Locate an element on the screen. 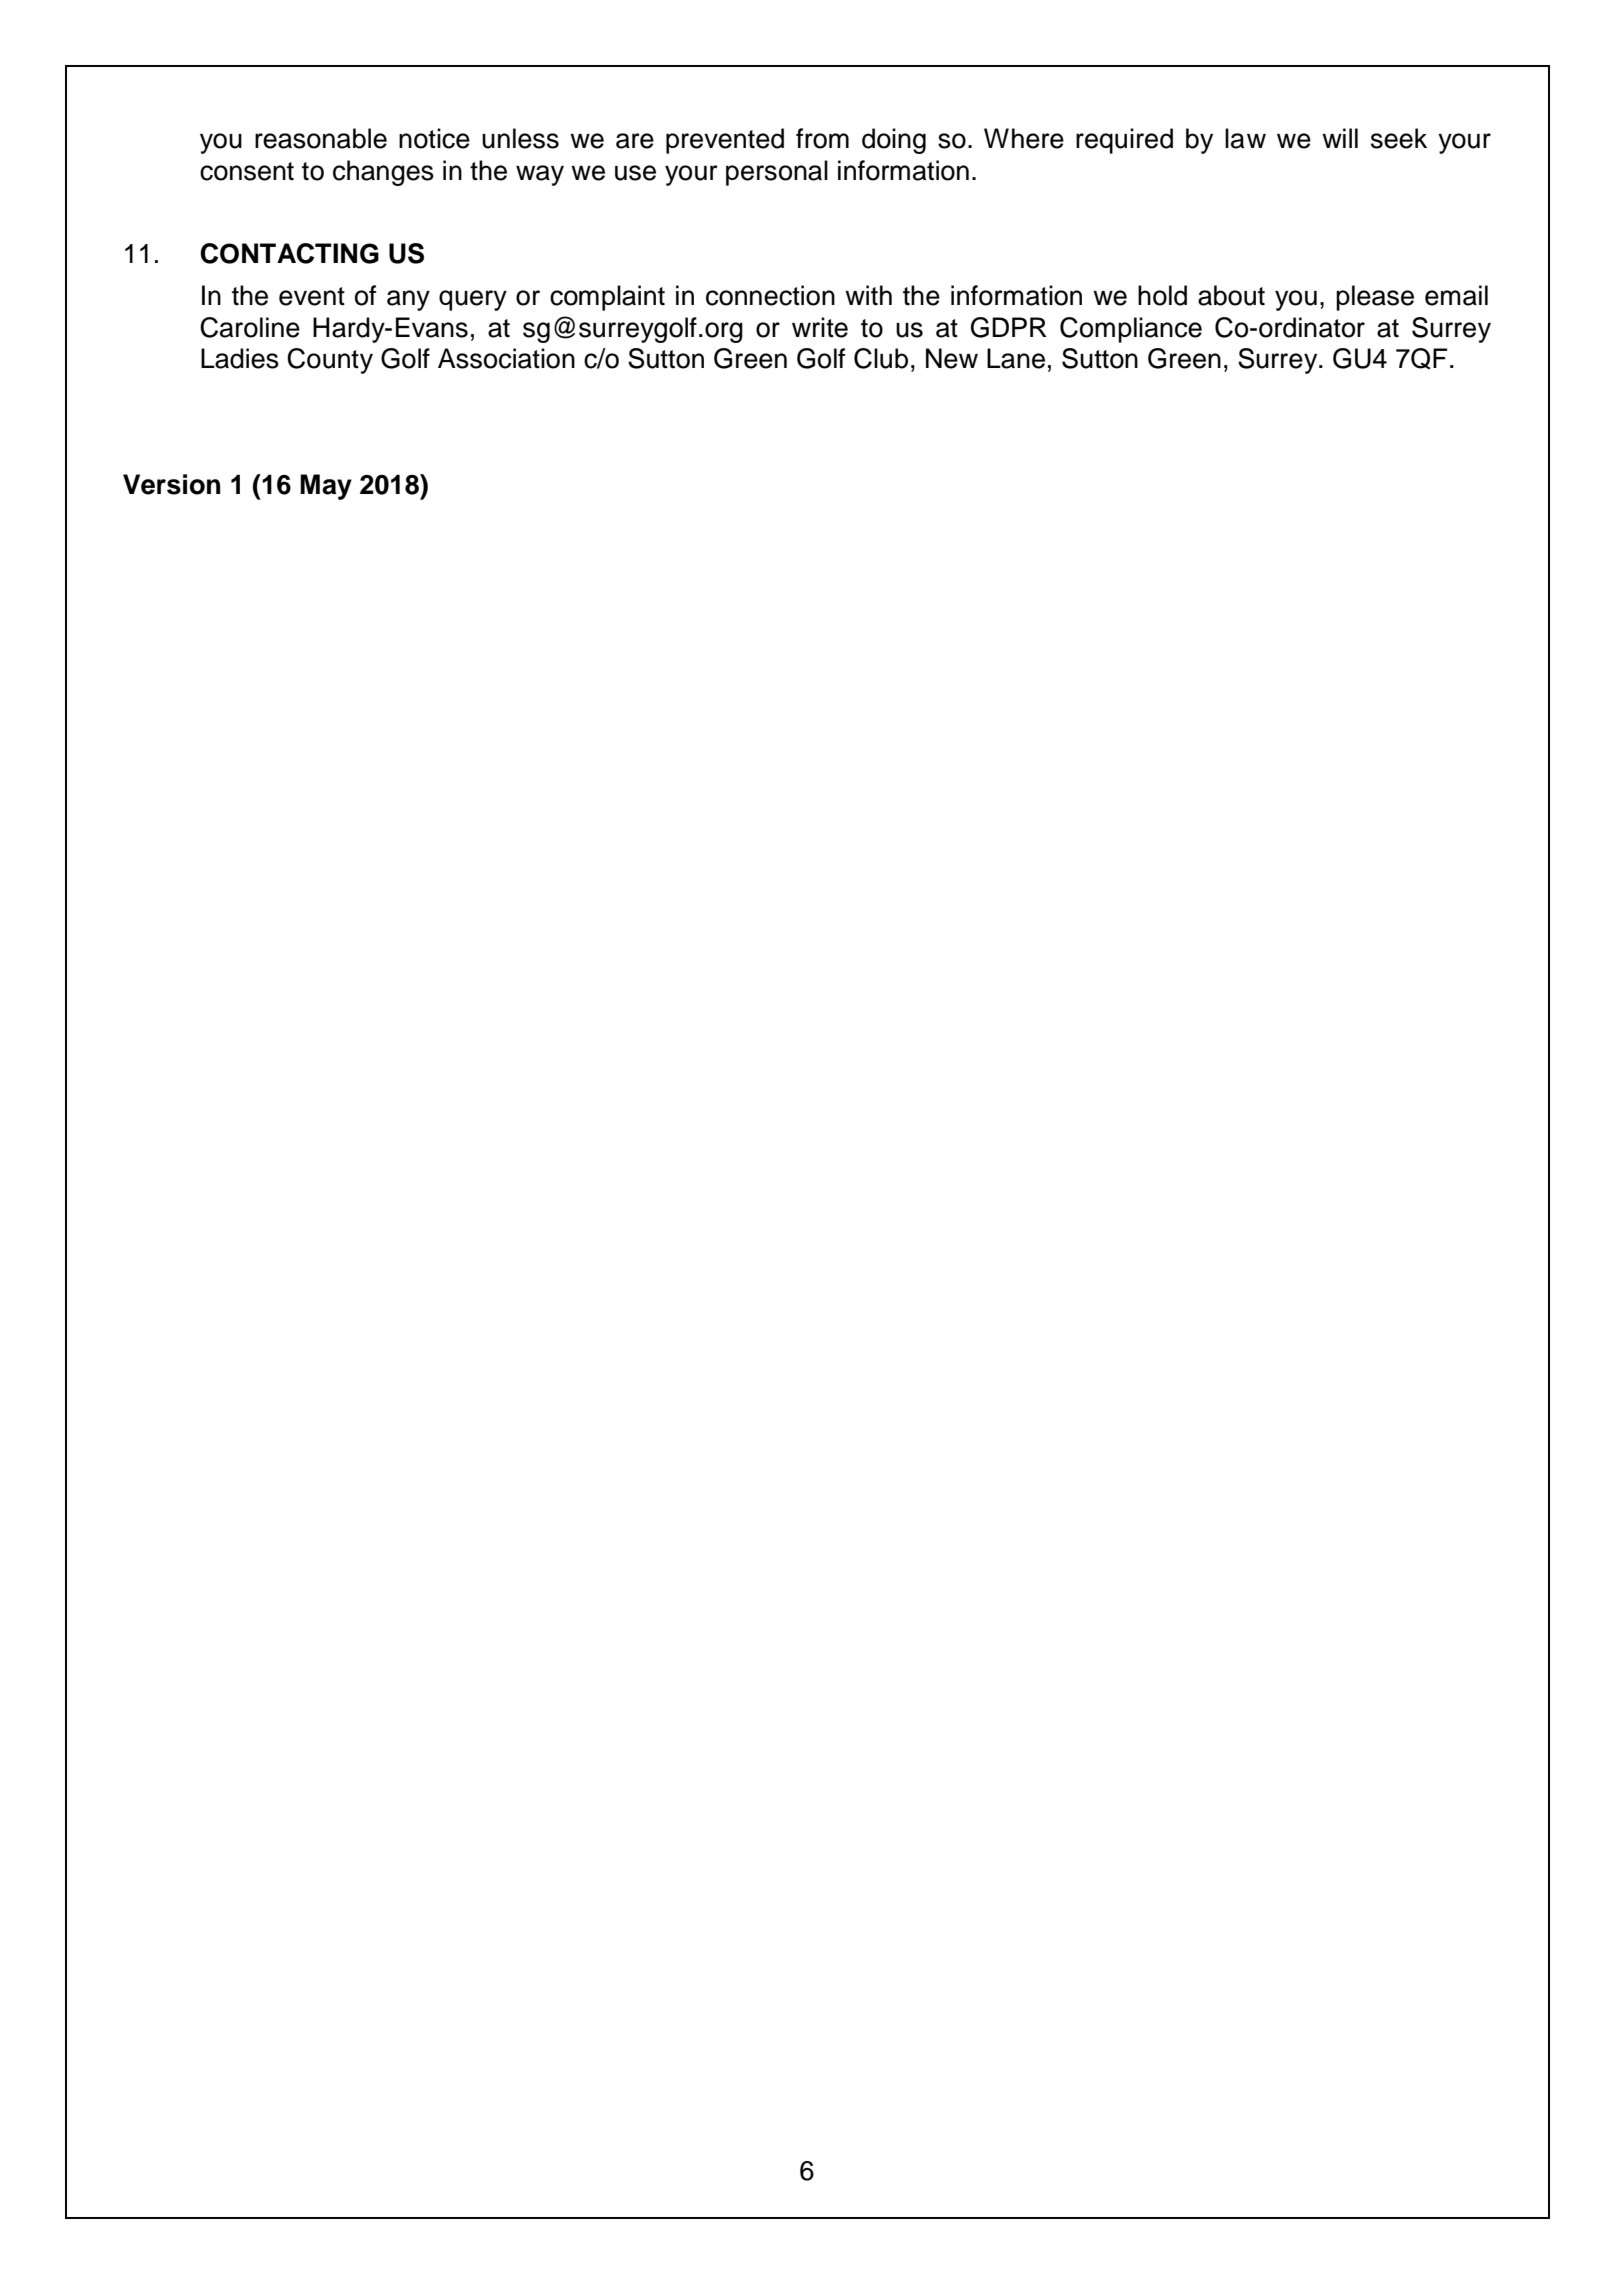 The height and width of the screenshot is (2283, 1614). please is located at coordinates (1375, 298).
